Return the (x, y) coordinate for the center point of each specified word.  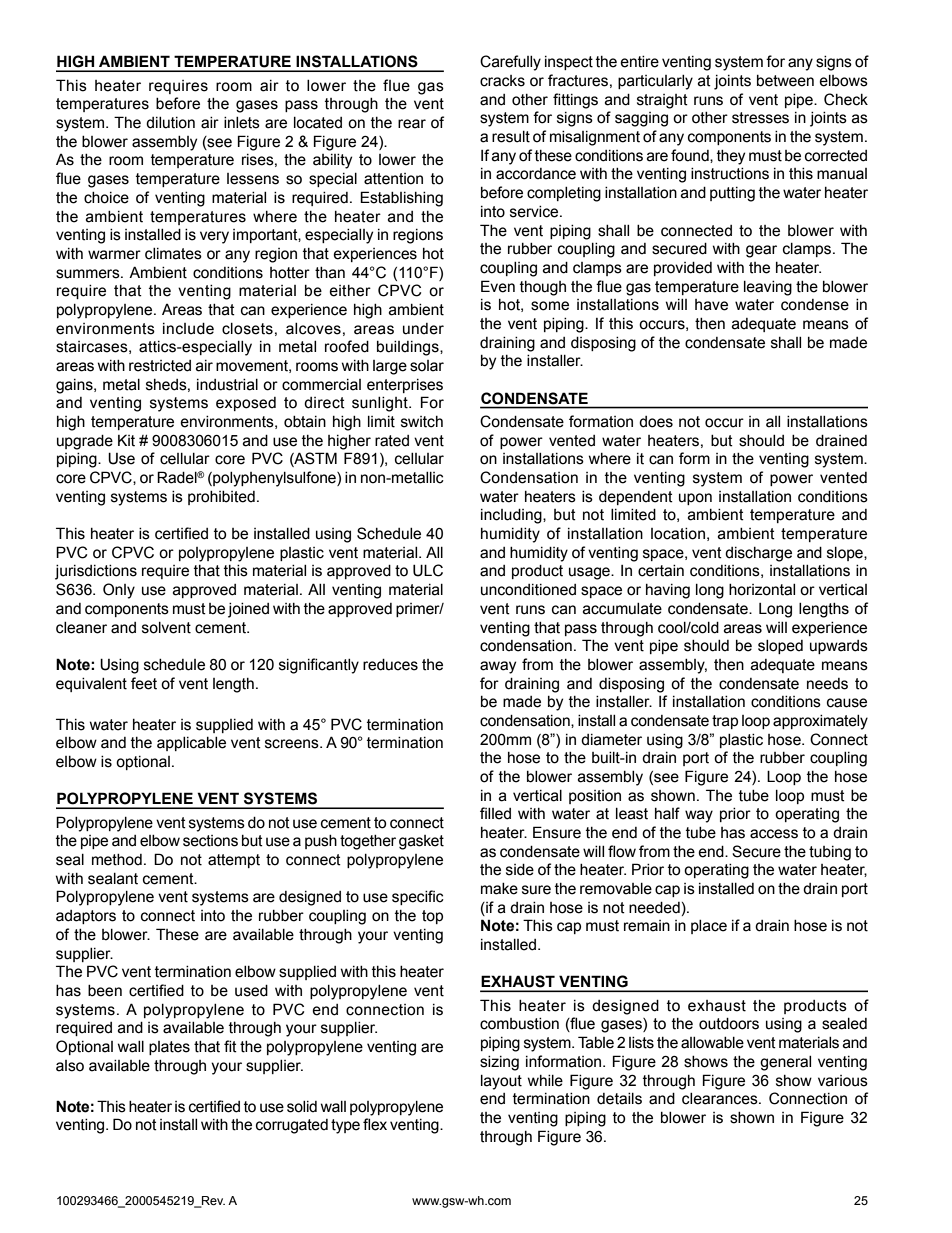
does (656, 422)
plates (169, 1048)
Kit (126, 440)
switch (422, 422)
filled (495, 813)
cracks (502, 81)
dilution (170, 123)
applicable (191, 744)
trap (725, 722)
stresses (760, 118)
